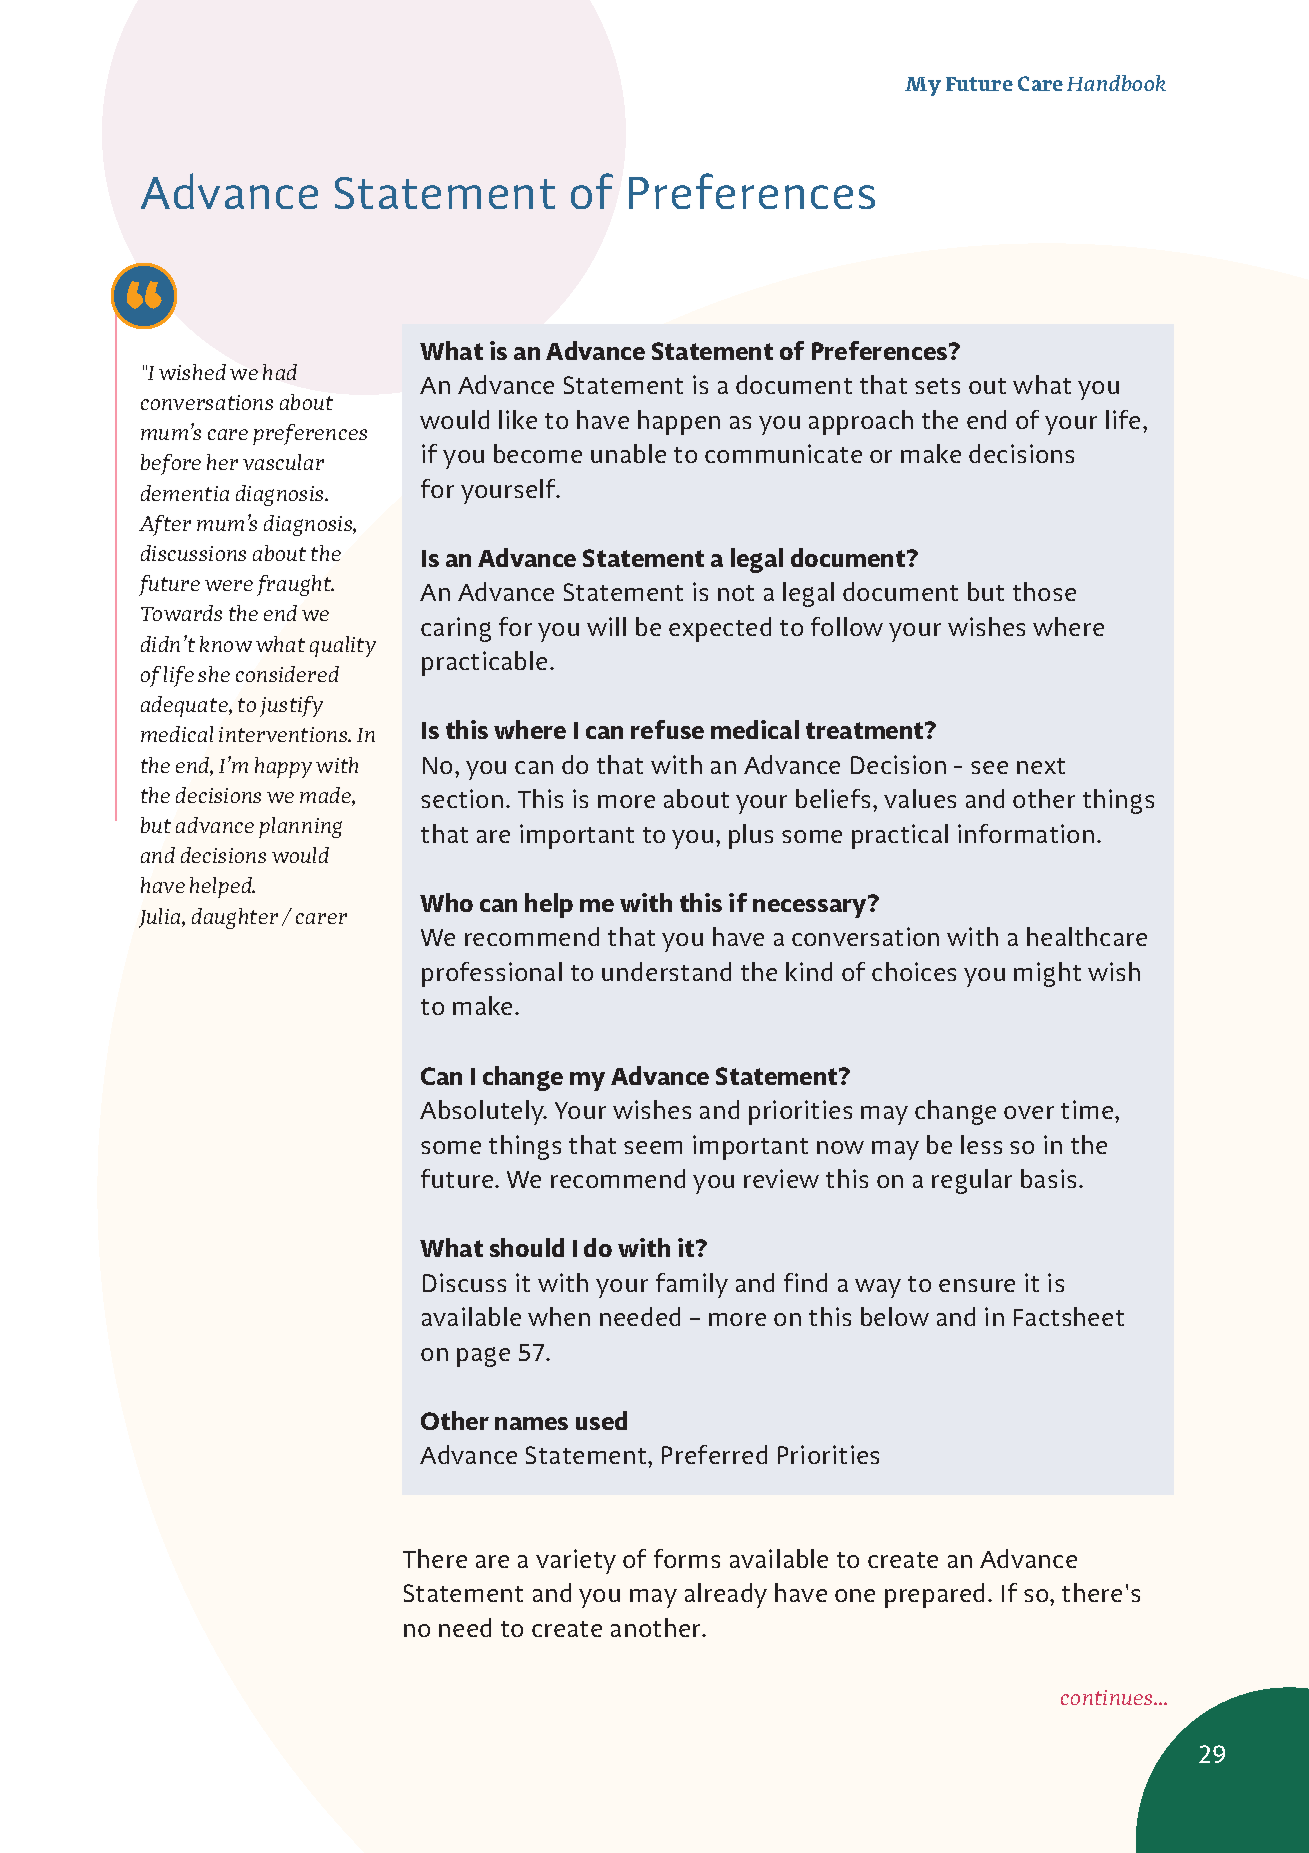 This document has width=1309, height=1853. What do you see at coordinates (1044, 591) in the document?
I see `those` at bounding box center [1044, 591].
